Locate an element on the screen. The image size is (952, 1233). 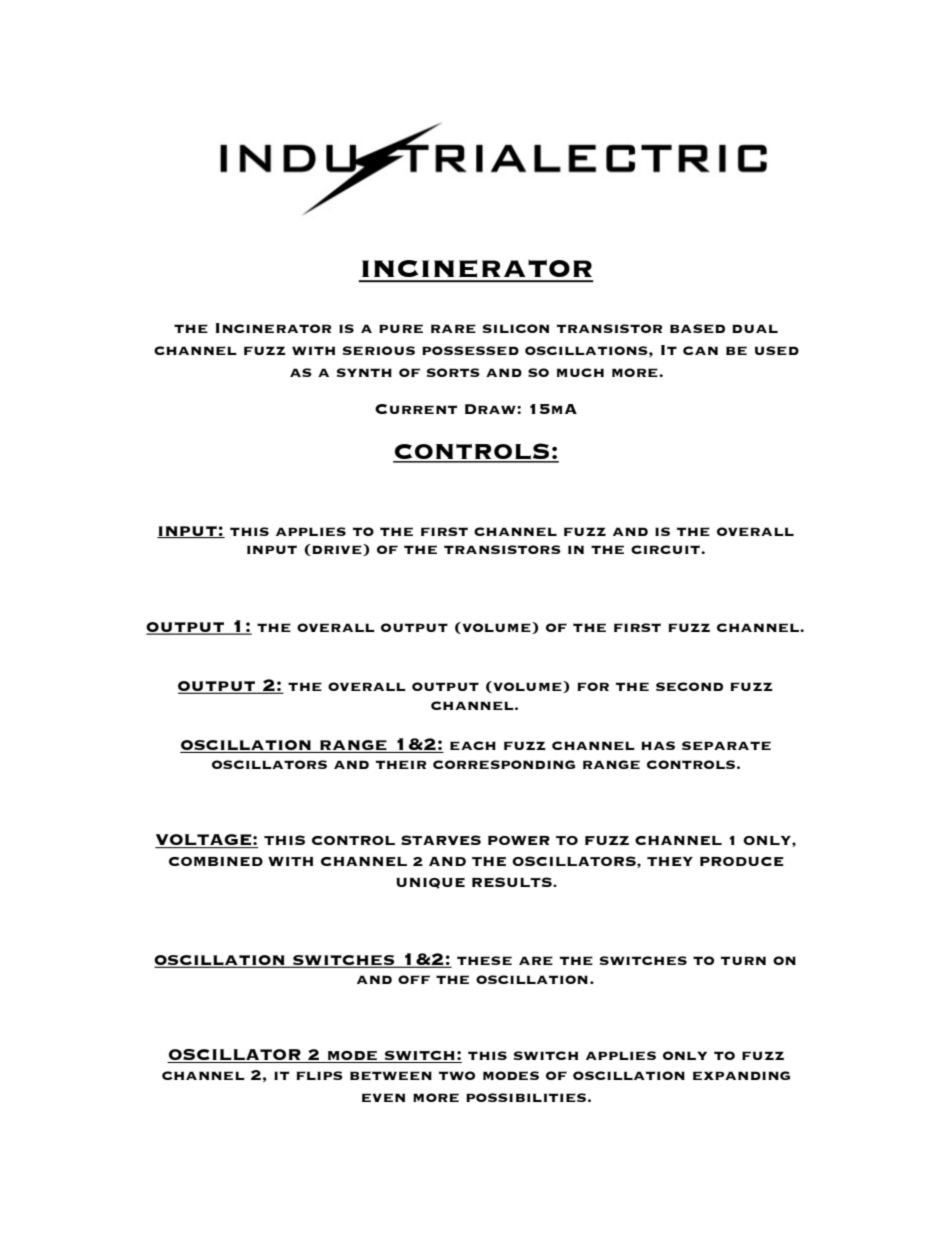
corresponding is located at coordinates (504, 764).
